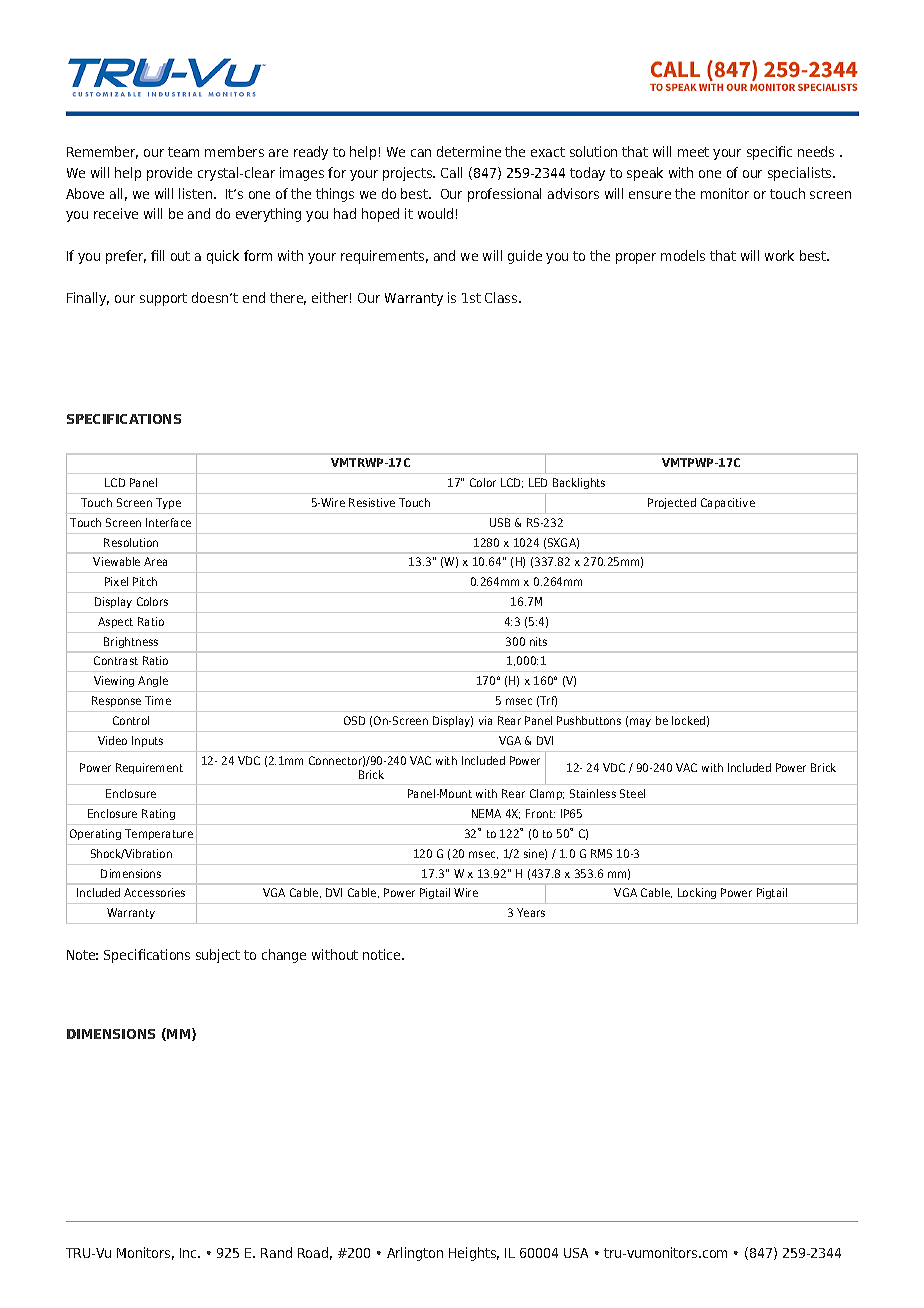  I want to click on Rand, so click(276, 1252).
